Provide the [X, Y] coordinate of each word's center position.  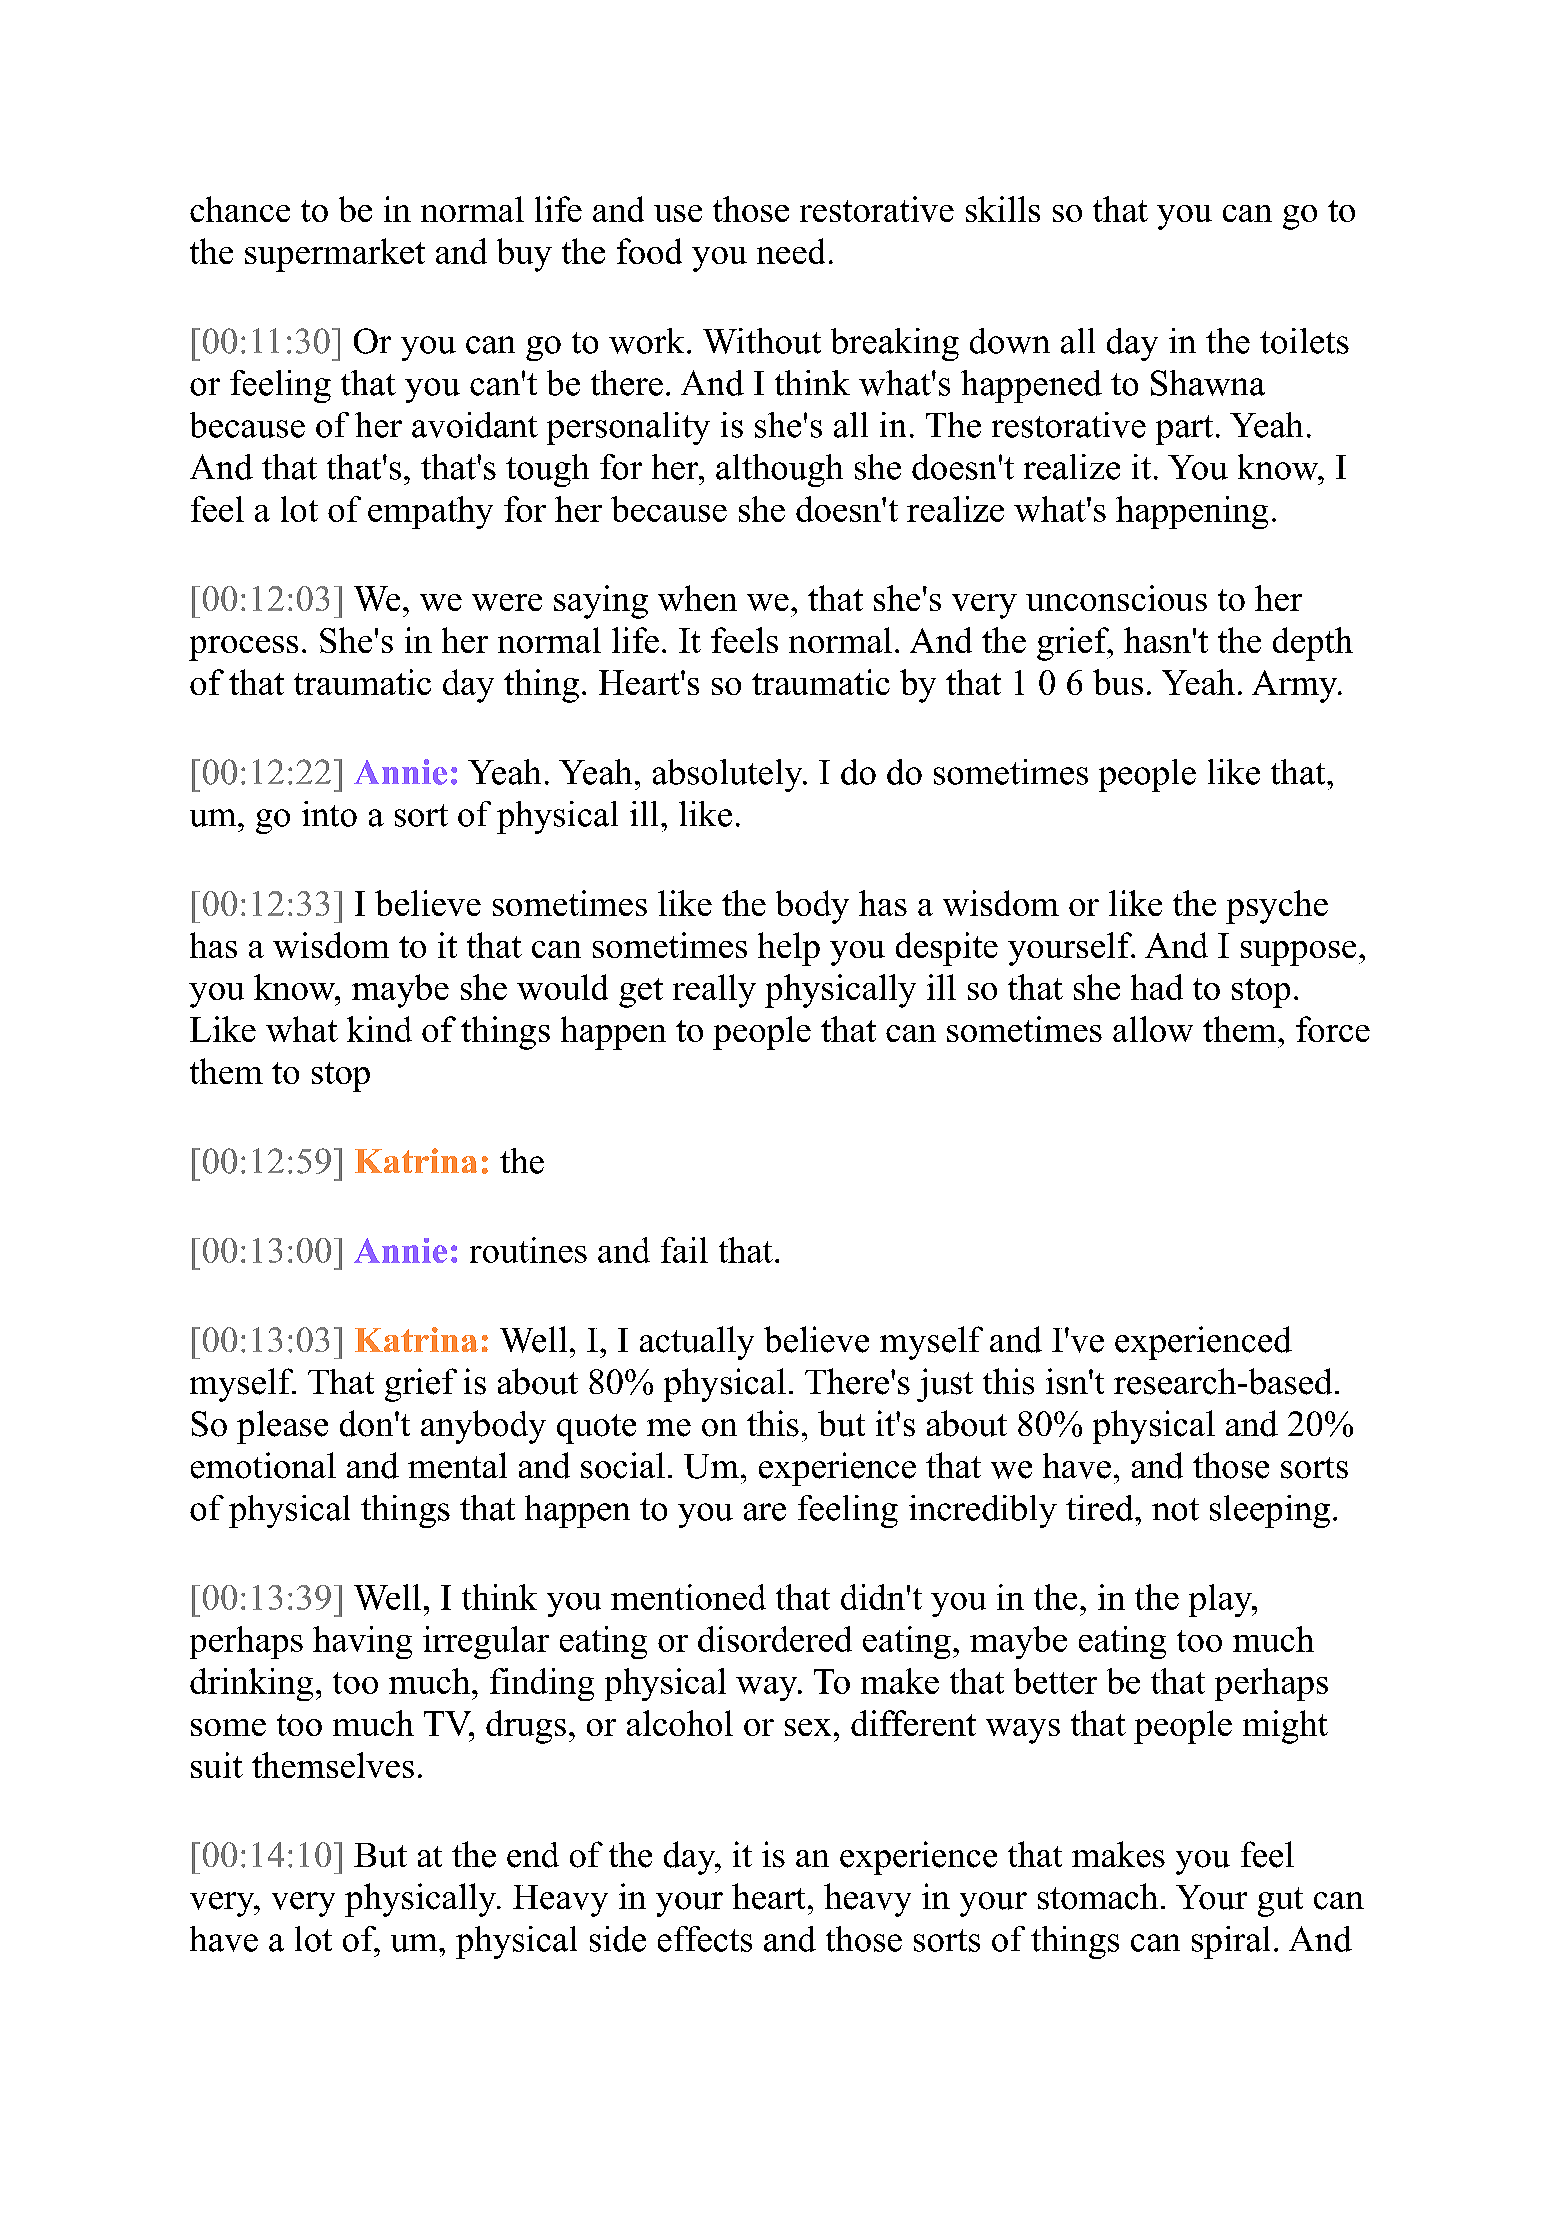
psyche [1277, 907]
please [282, 1427]
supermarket [335, 255]
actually [697, 1343]
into [329, 814]
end [533, 1855]
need [791, 251]
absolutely [729, 775]
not [1175, 1509]
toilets [1304, 341]
